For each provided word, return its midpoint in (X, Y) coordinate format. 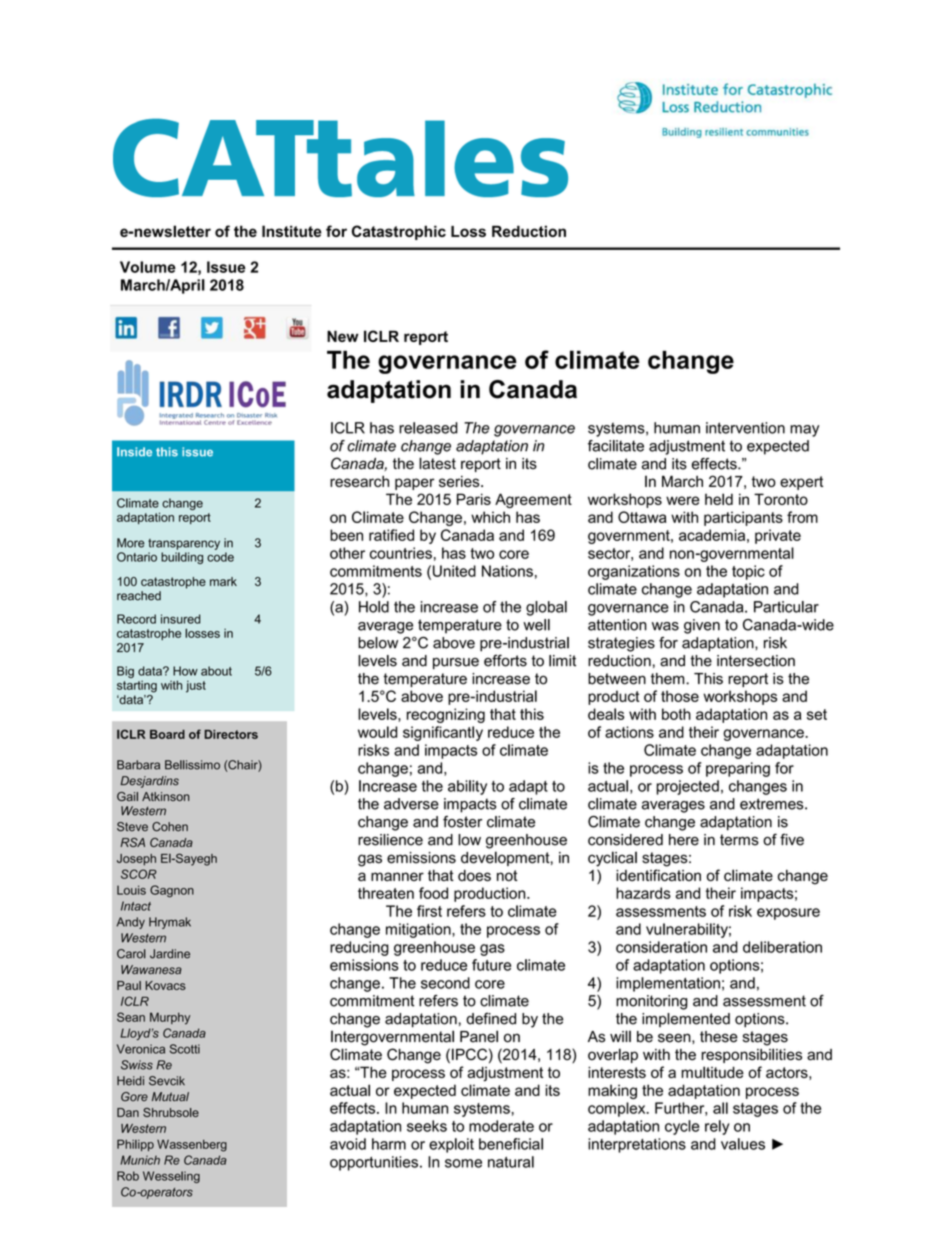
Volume (148, 267)
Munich (140, 1160)
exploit (451, 1145)
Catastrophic (399, 232)
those (680, 696)
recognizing (446, 715)
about (216, 671)
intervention (745, 428)
